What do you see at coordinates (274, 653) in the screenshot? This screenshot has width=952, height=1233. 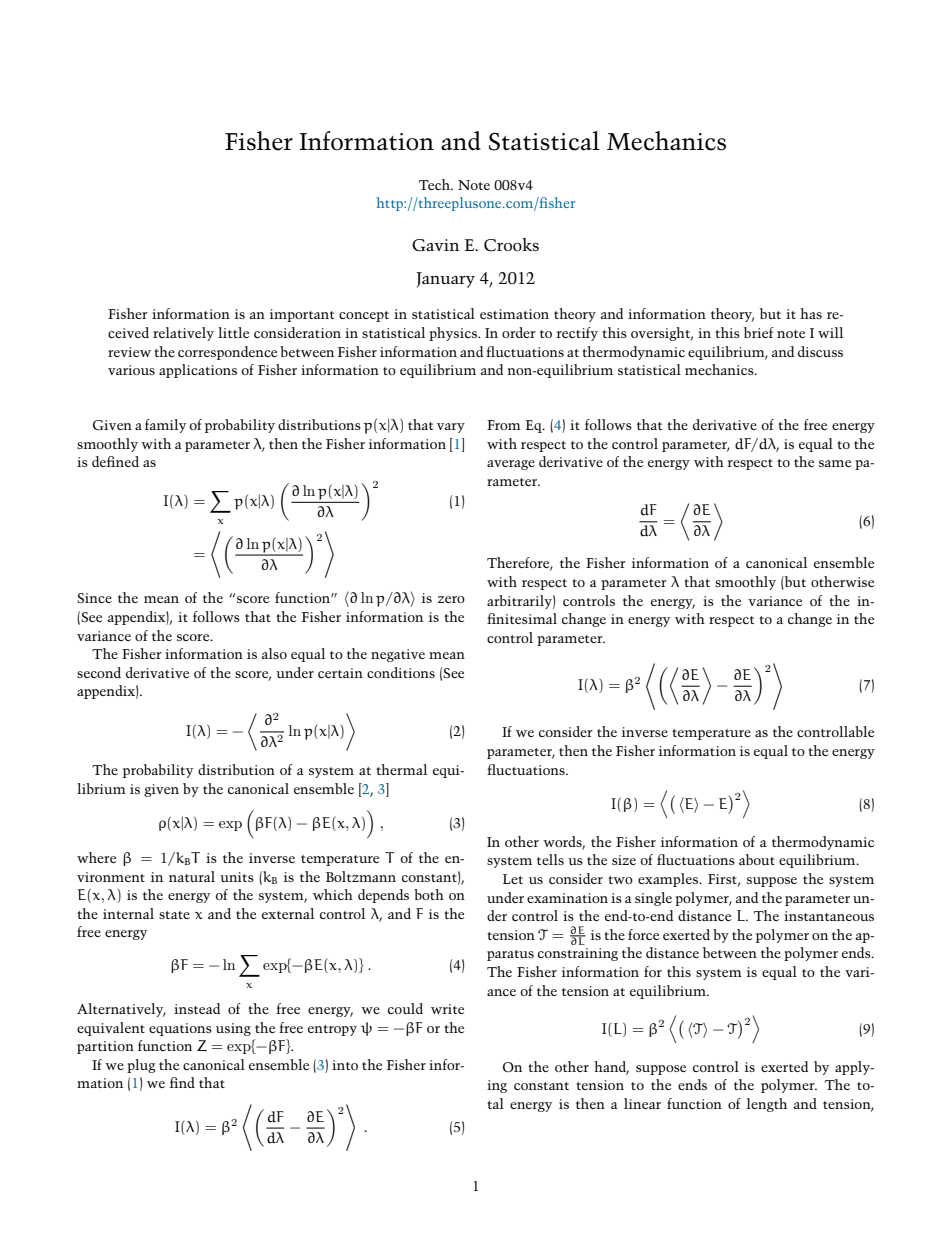 I see `also` at bounding box center [274, 653].
